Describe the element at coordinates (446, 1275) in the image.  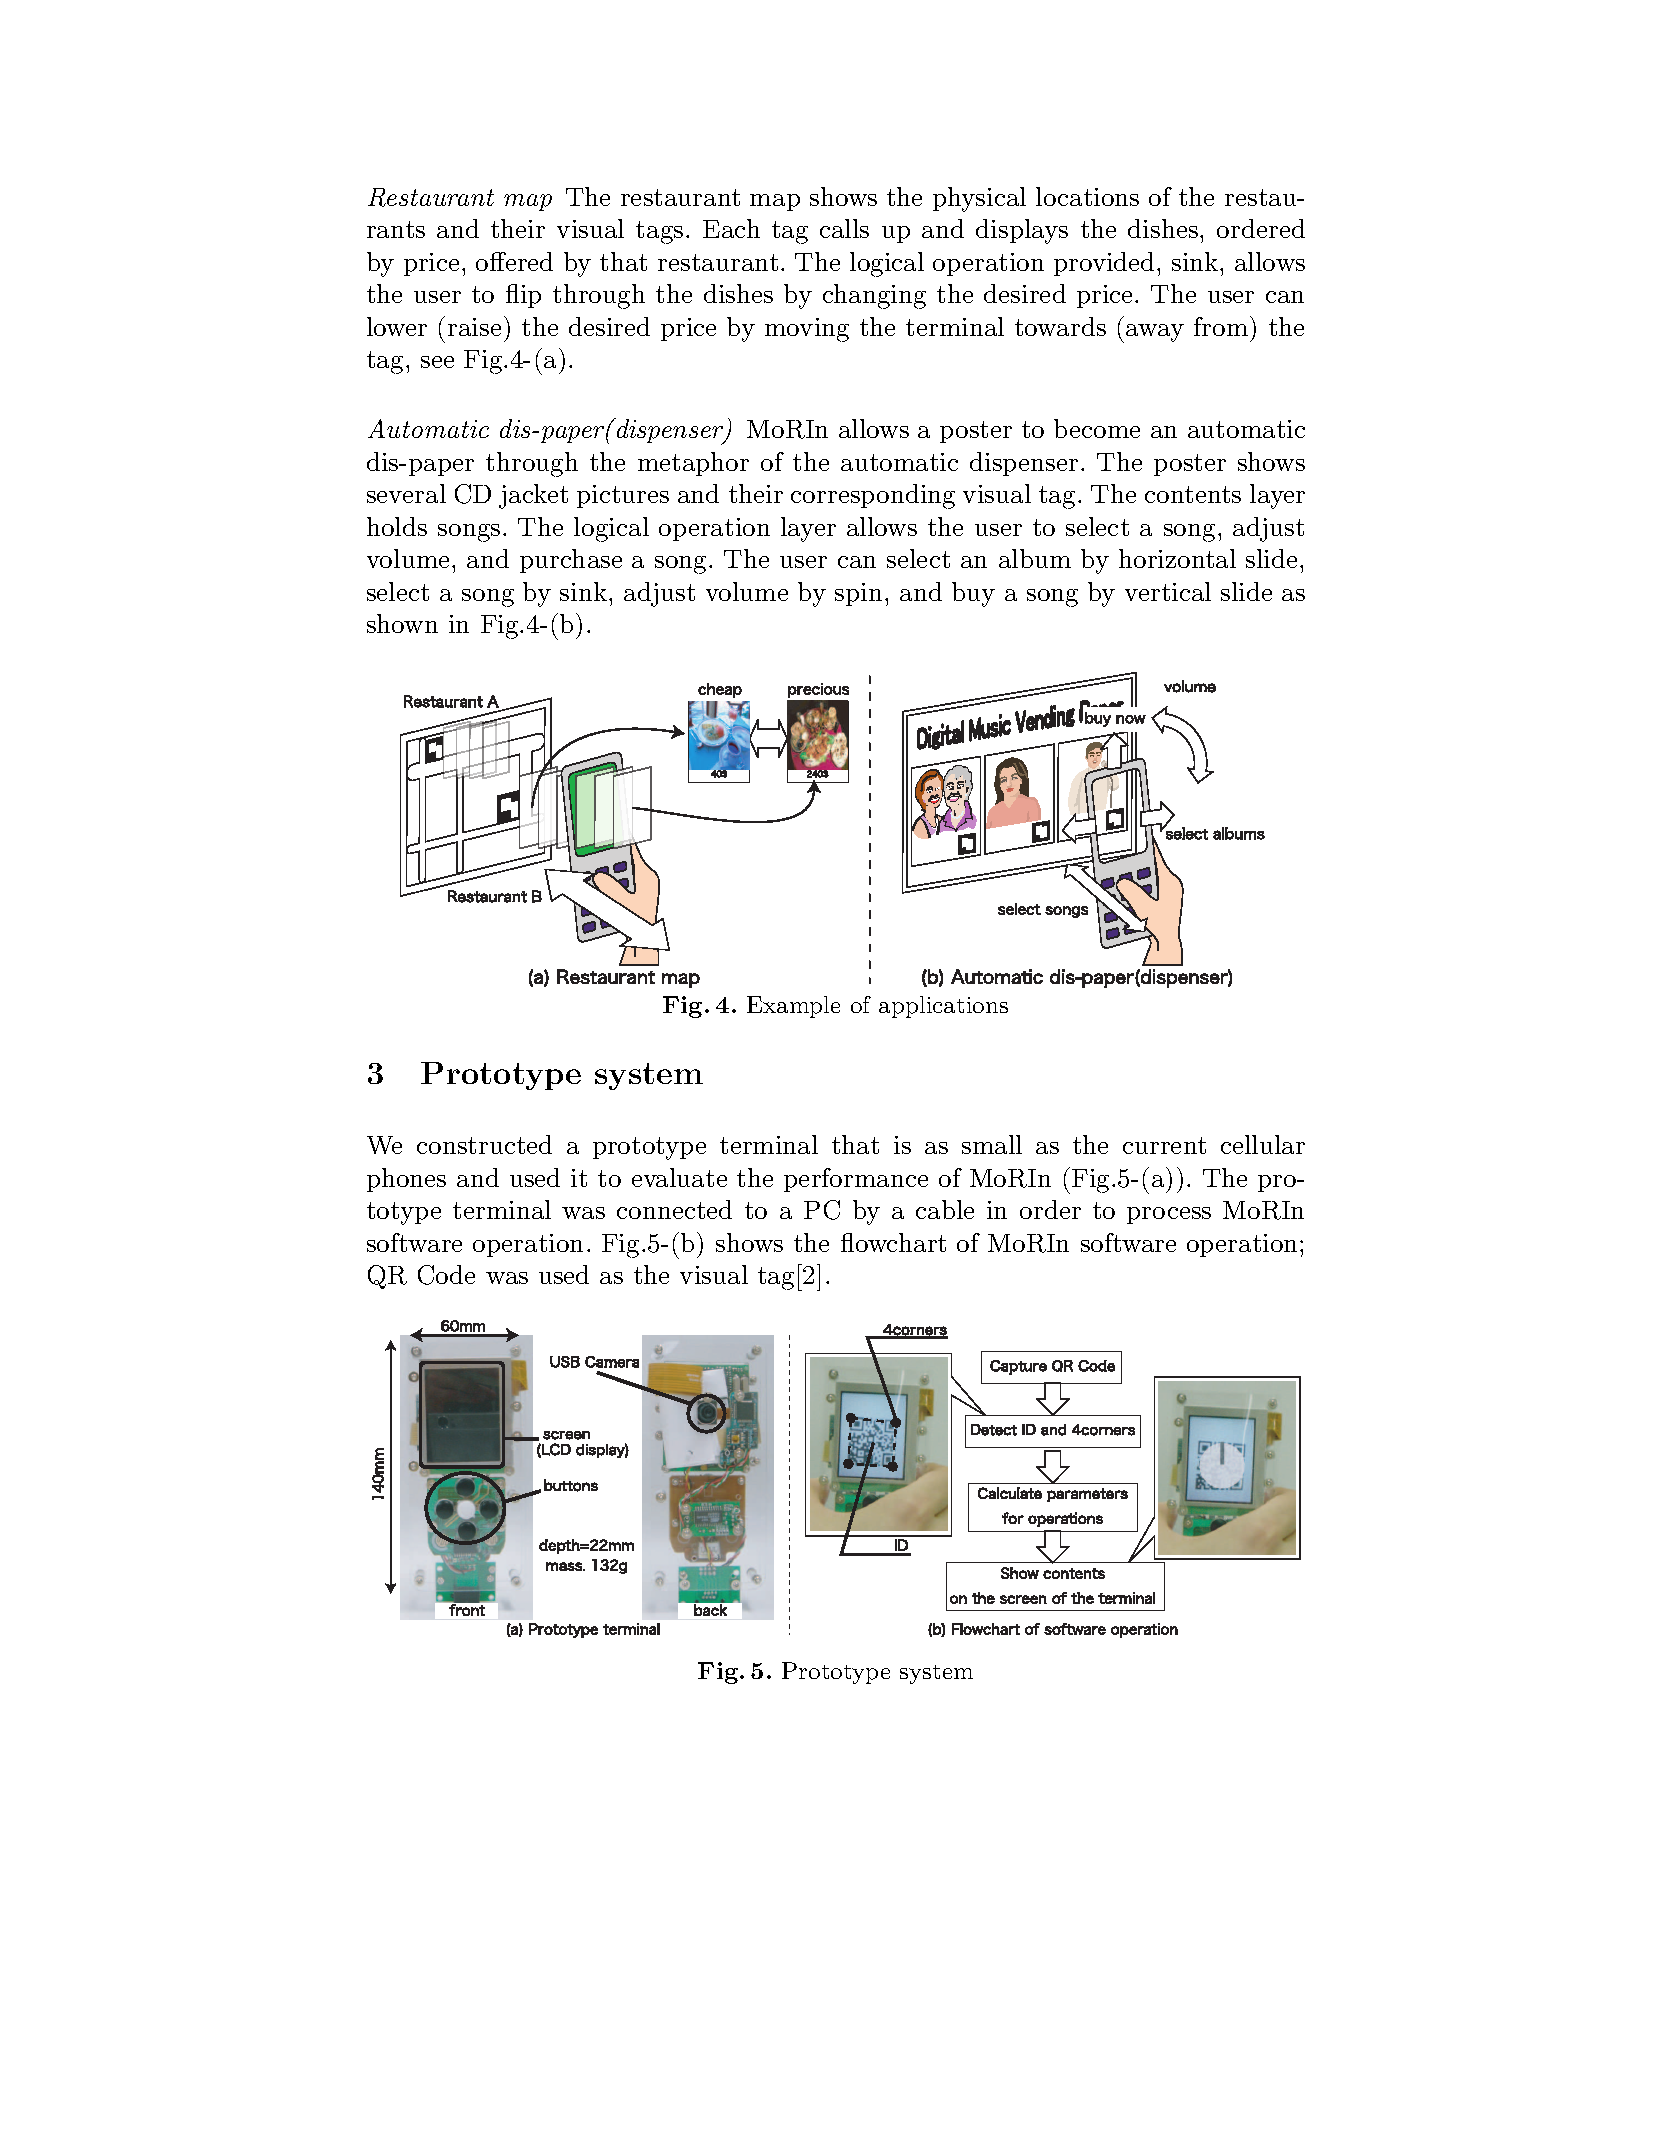
I see `Code` at that location.
